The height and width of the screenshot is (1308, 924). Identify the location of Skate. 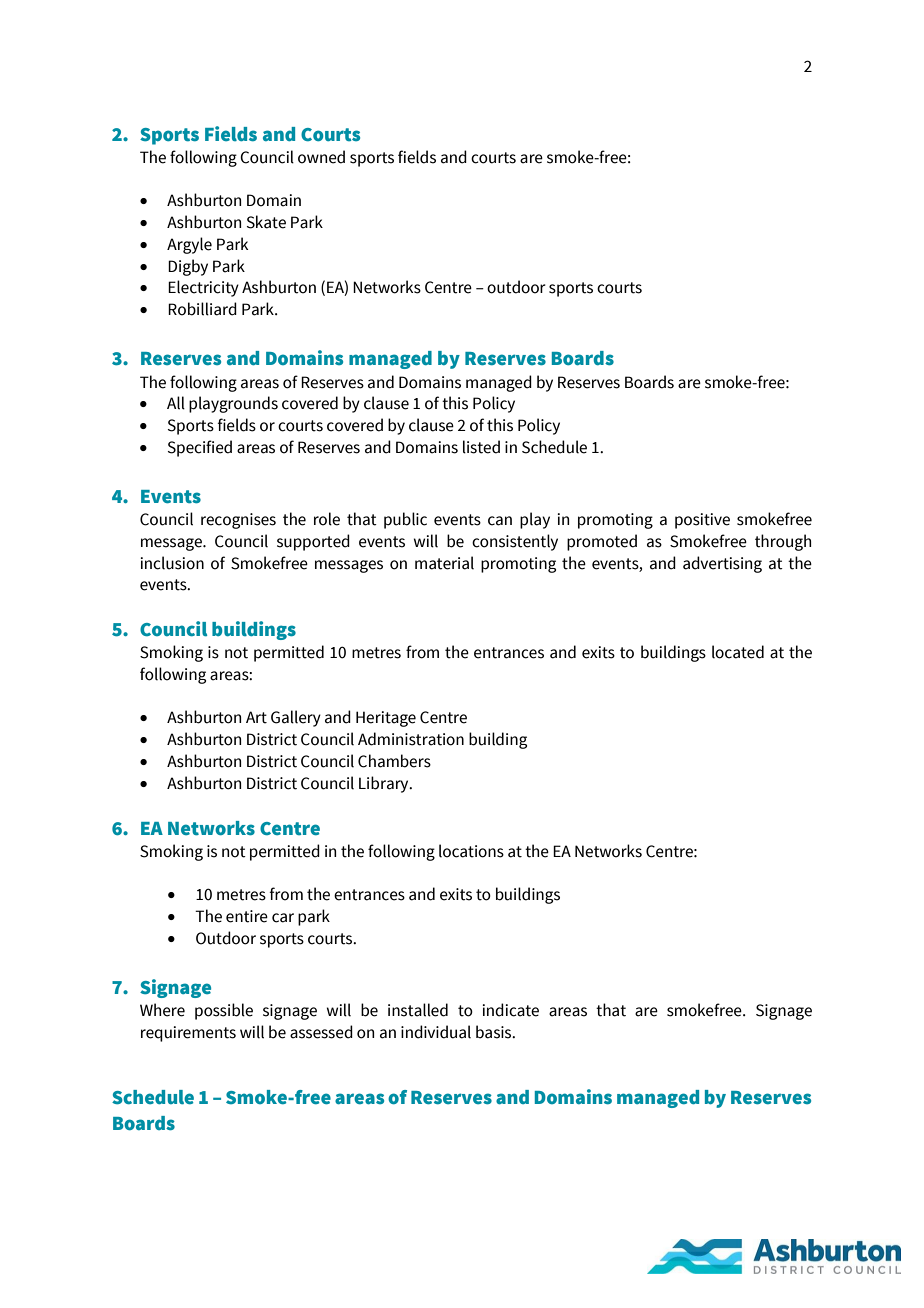
(266, 222).
